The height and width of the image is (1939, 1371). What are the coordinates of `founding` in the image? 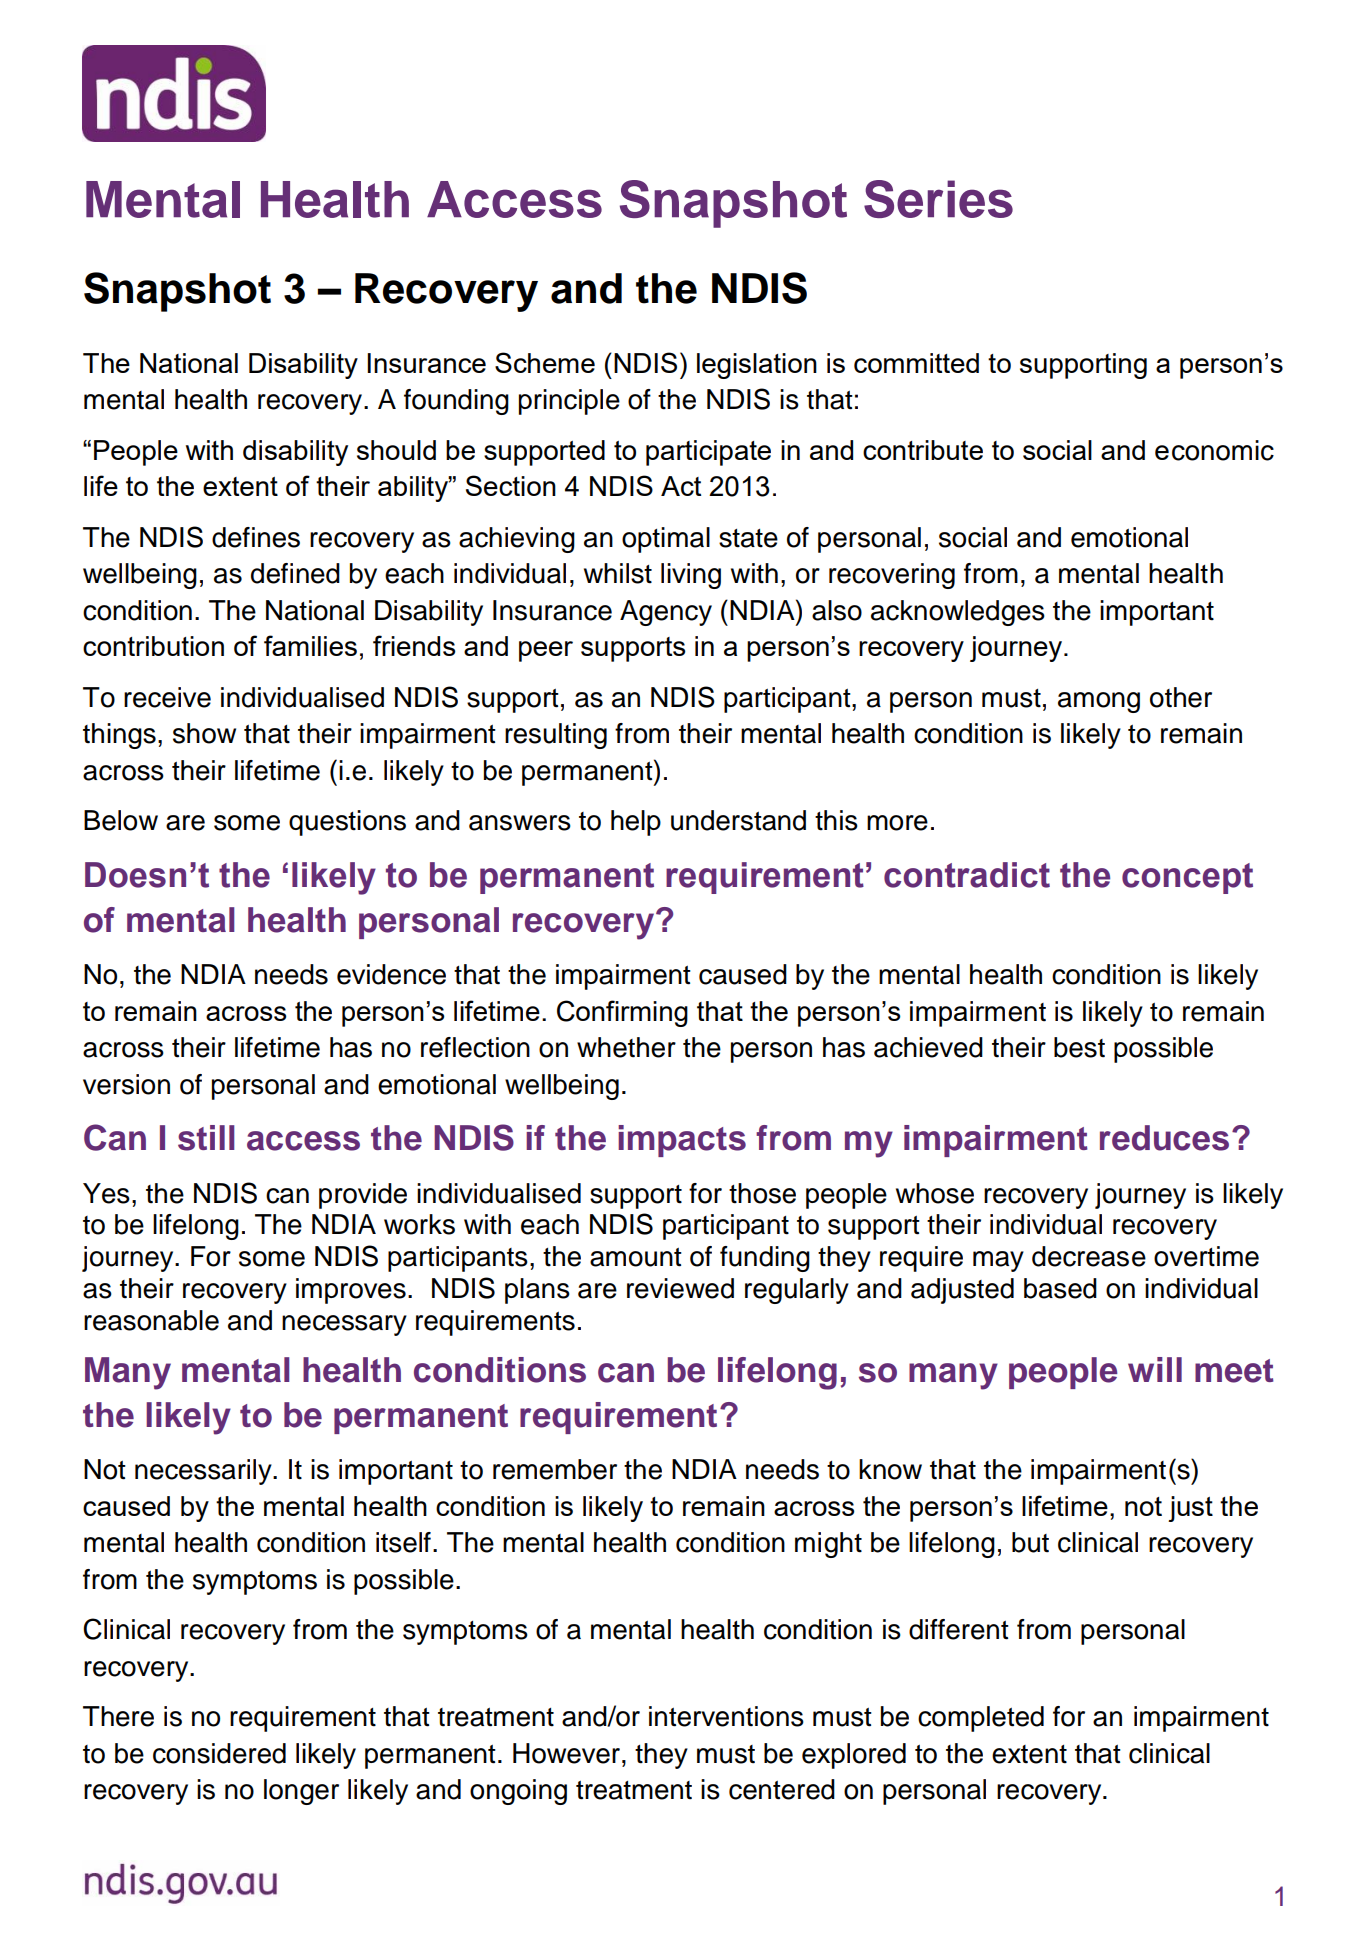 It's located at (456, 402).
